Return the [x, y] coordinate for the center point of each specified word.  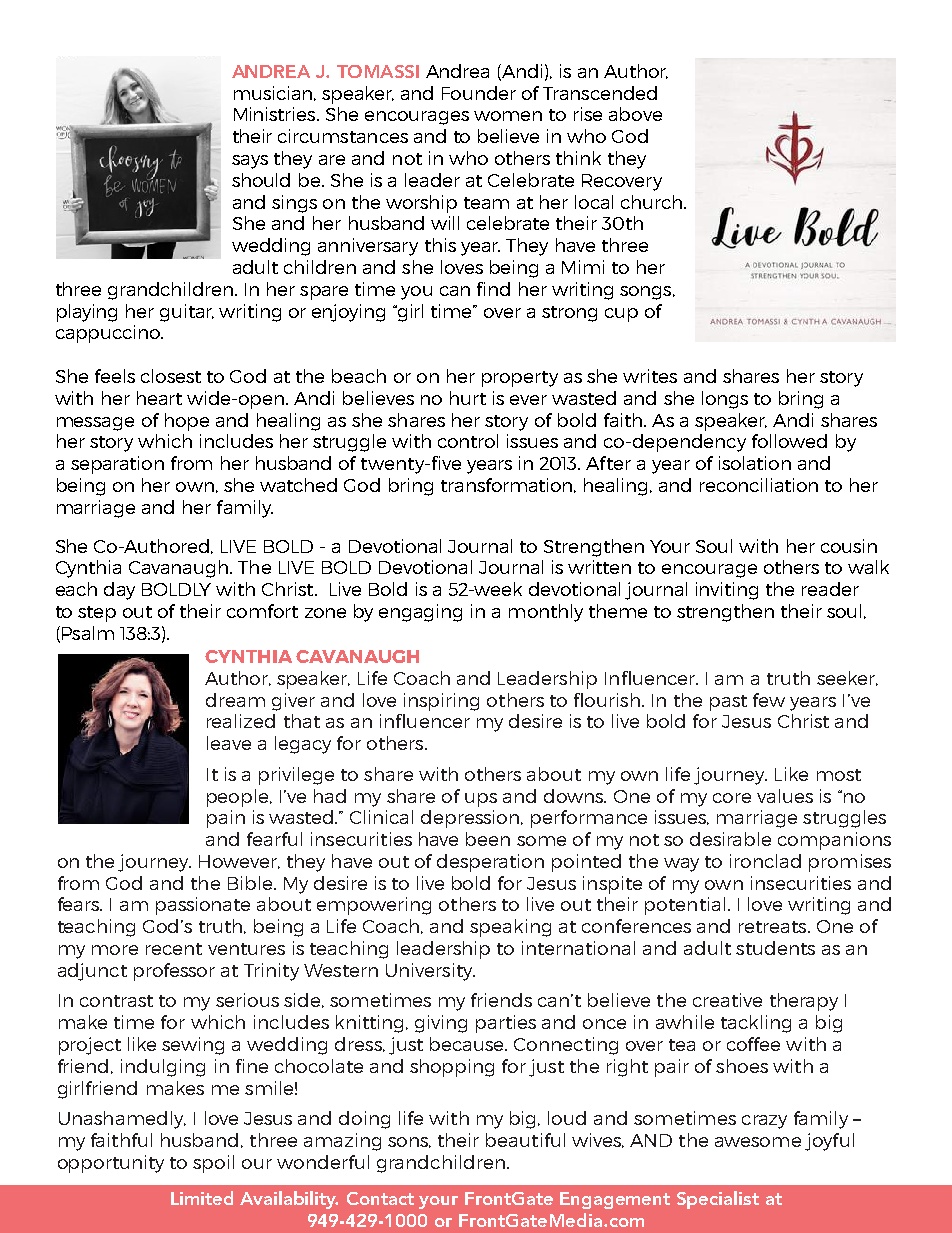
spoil [213, 1164]
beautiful [525, 1140]
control [468, 441]
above [635, 114]
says [250, 162]
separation [117, 465]
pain [226, 819]
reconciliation [759, 485]
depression [471, 819]
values [785, 796]
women [508, 116]
